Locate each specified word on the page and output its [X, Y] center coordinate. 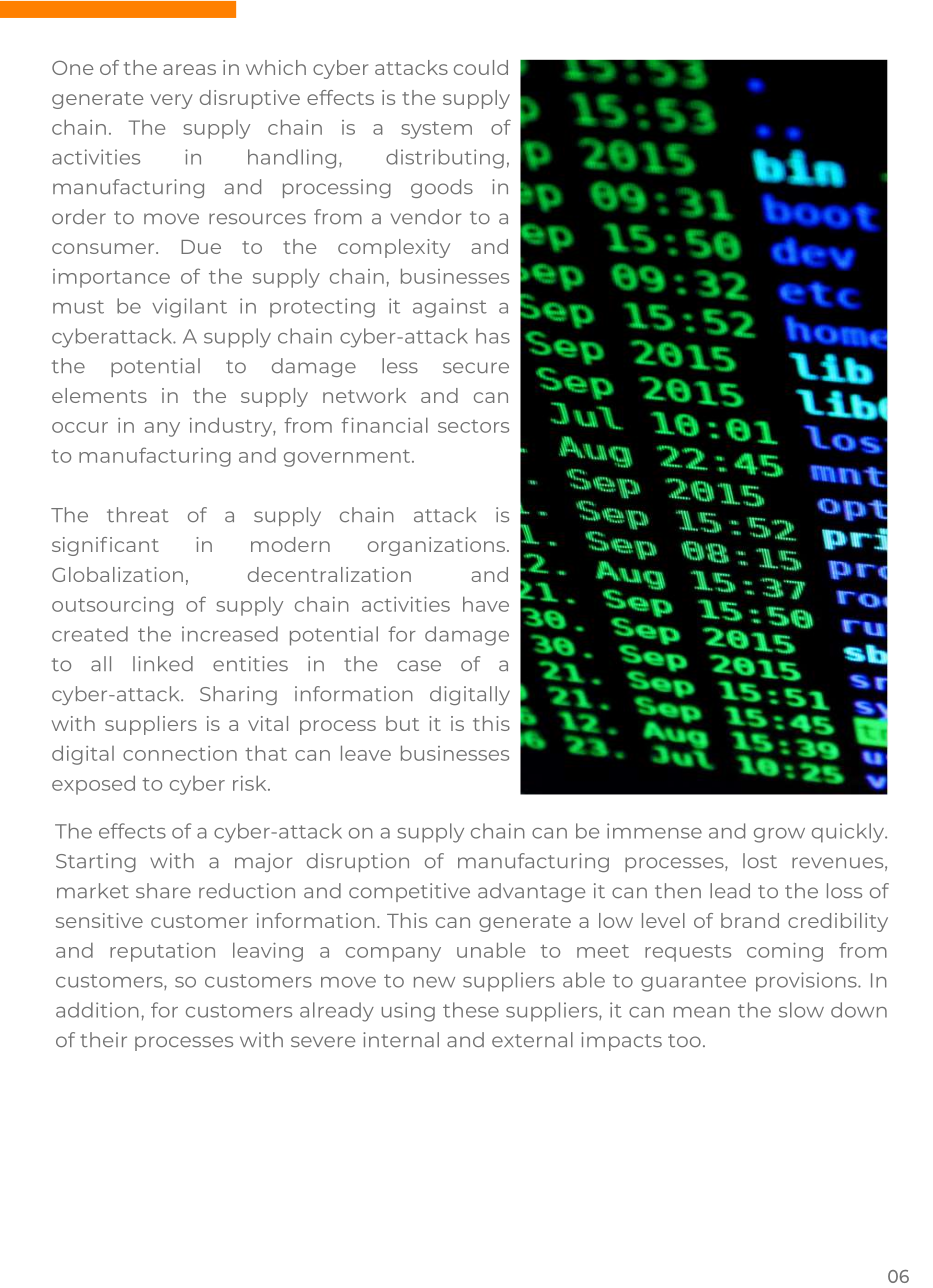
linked [163, 663]
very [171, 101]
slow [801, 1010]
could [481, 67]
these [471, 1010]
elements [99, 395]
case [419, 665]
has [493, 336]
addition [97, 1010]
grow [779, 835]
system [436, 130]
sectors [473, 426]
